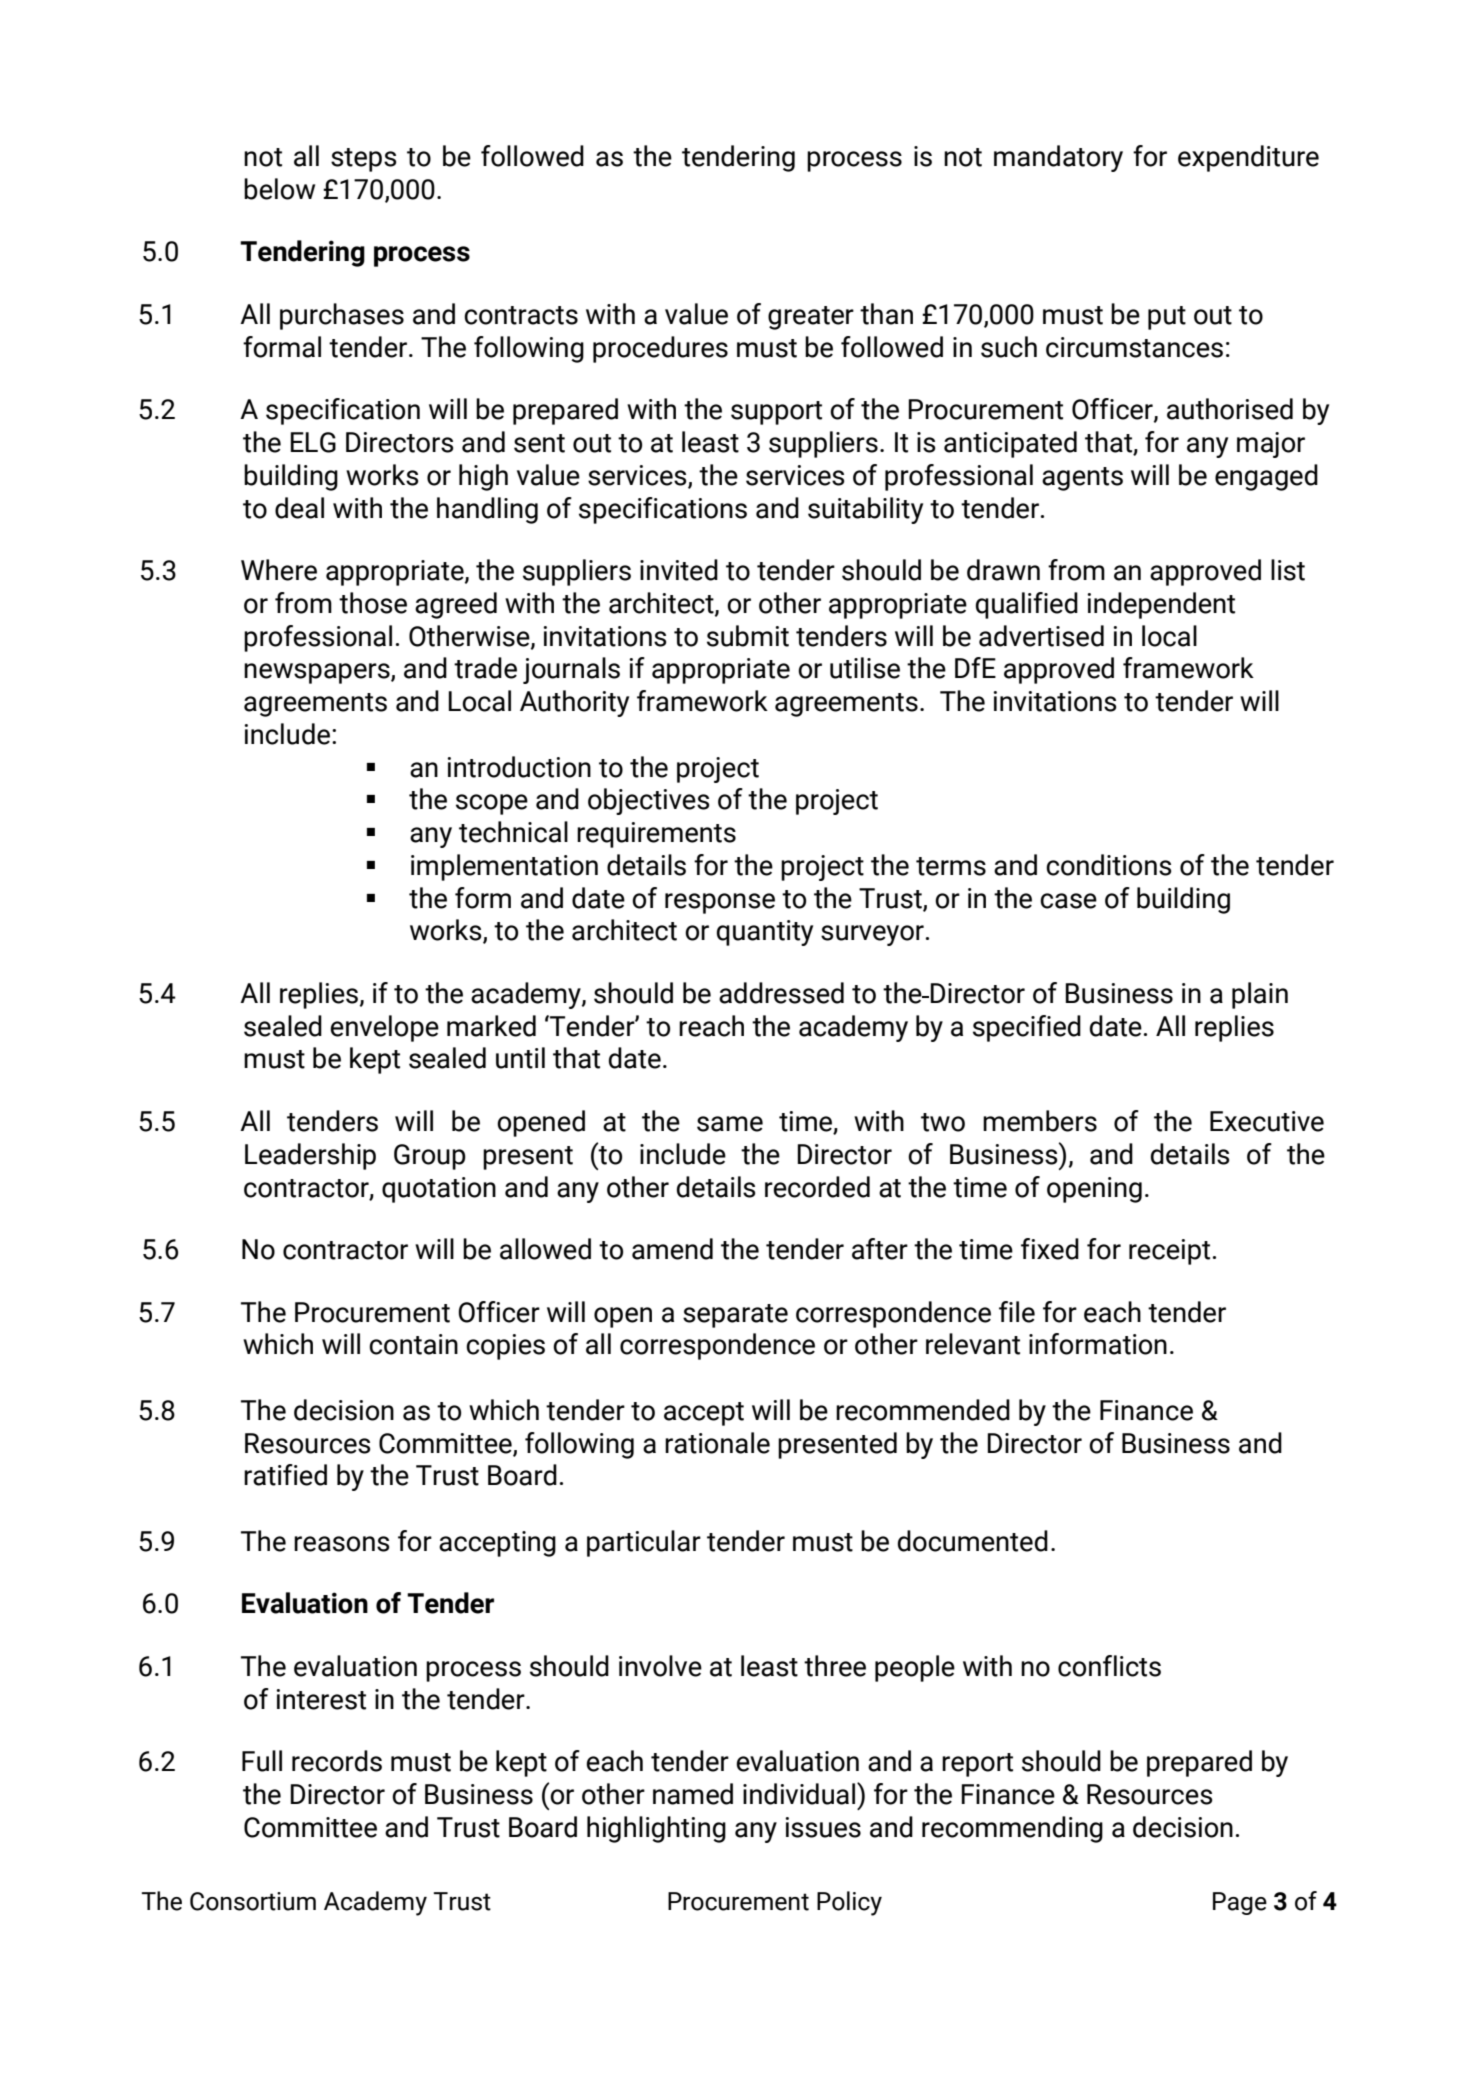 The height and width of the screenshot is (2089, 1476). Describe the element at coordinates (491, 1026) in the screenshot. I see `marked` at that location.
